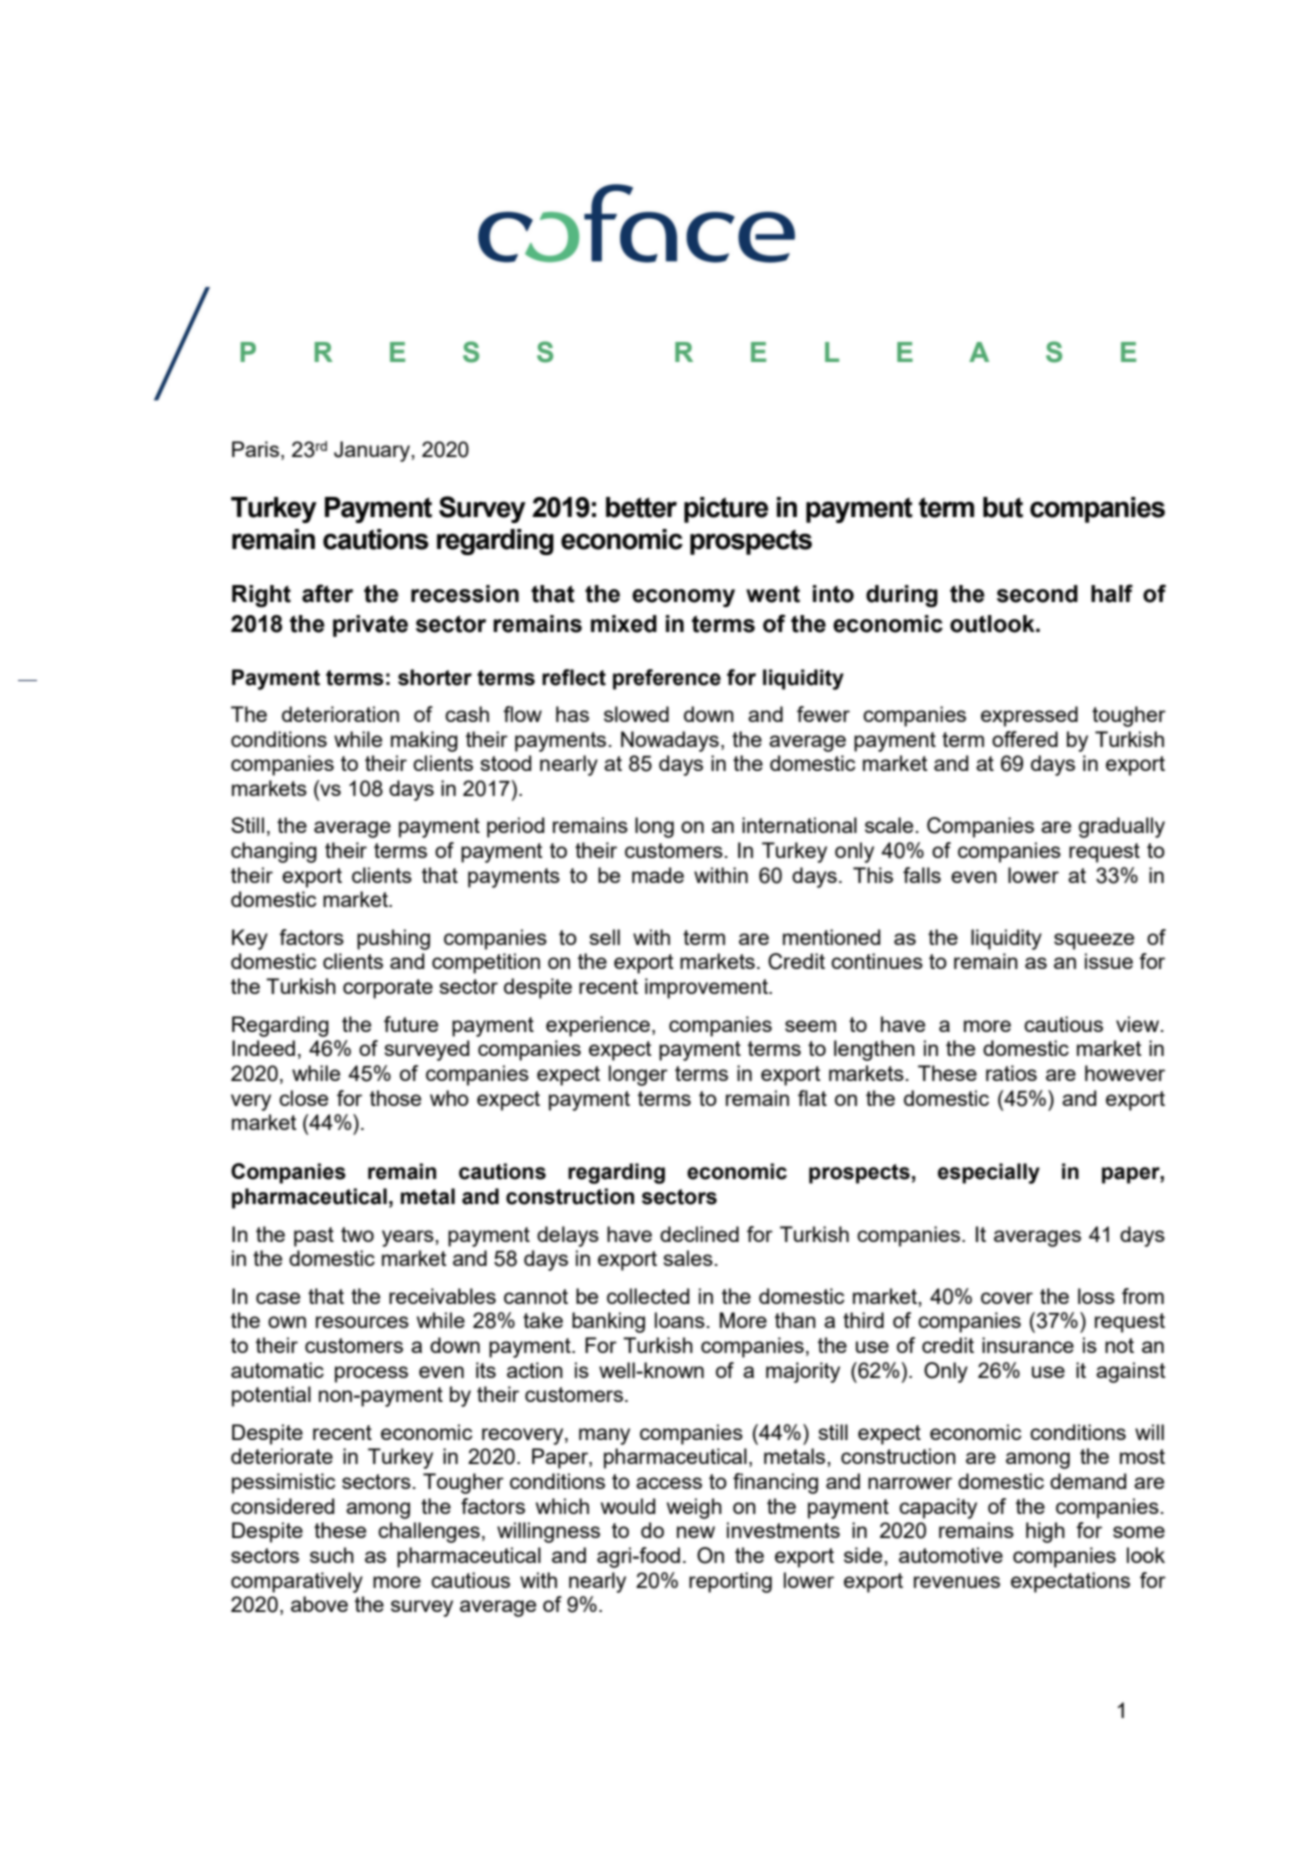 The width and height of the image is (1311, 1855). I want to click on ratios, so click(1011, 1073).
